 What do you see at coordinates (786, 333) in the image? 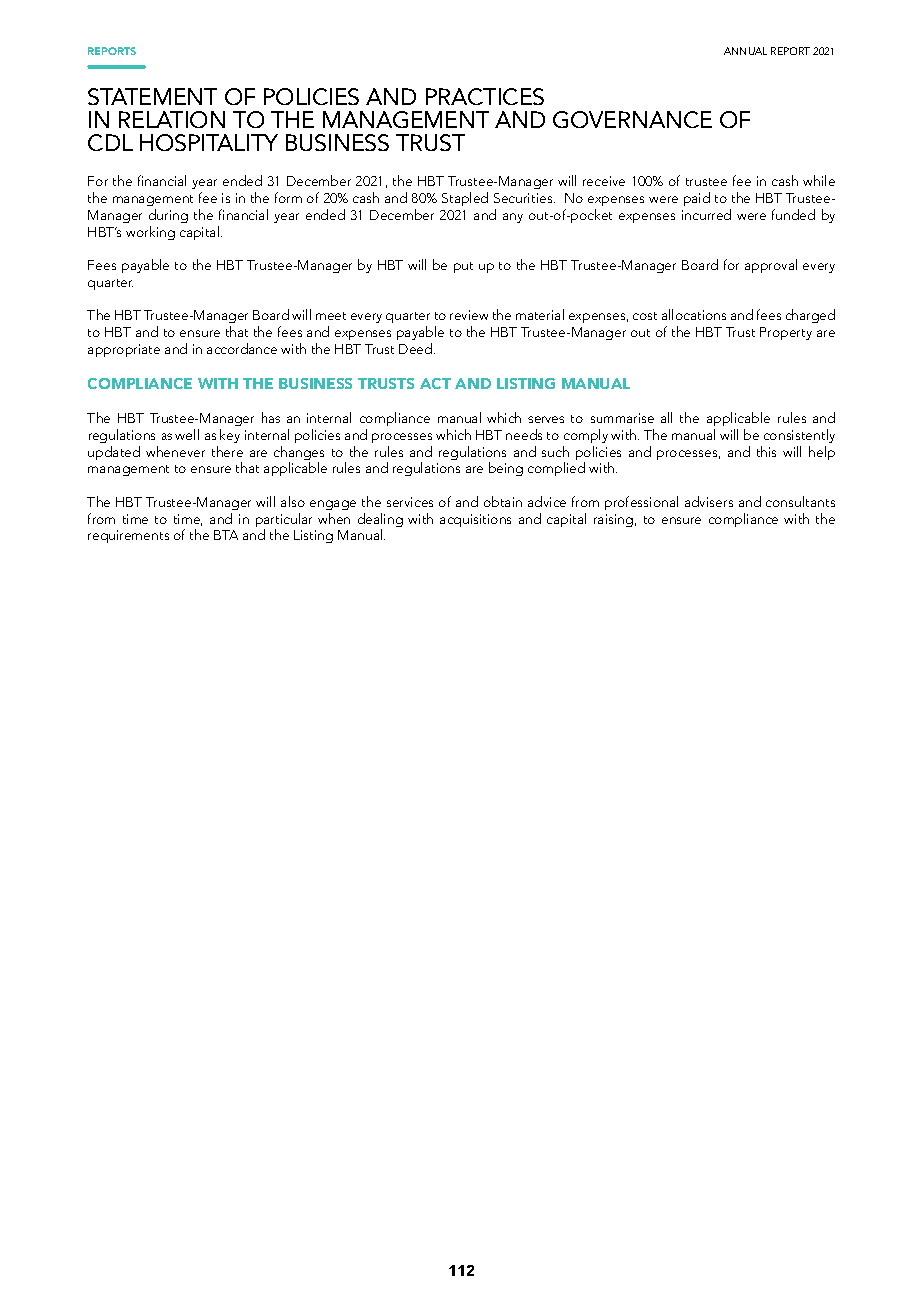
I see `Property` at bounding box center [786, 333].
